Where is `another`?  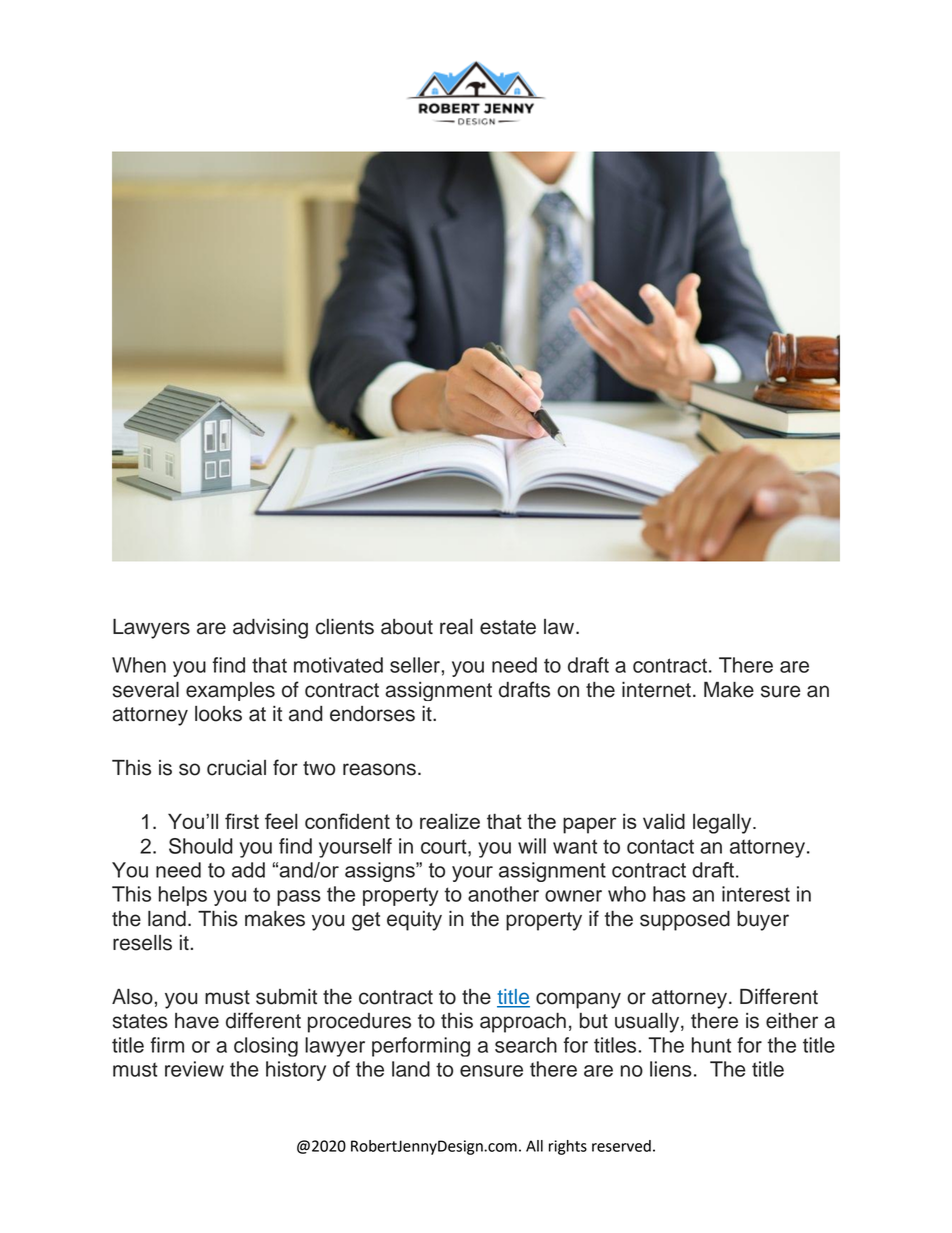 another is located at coordinates (503, 894).
